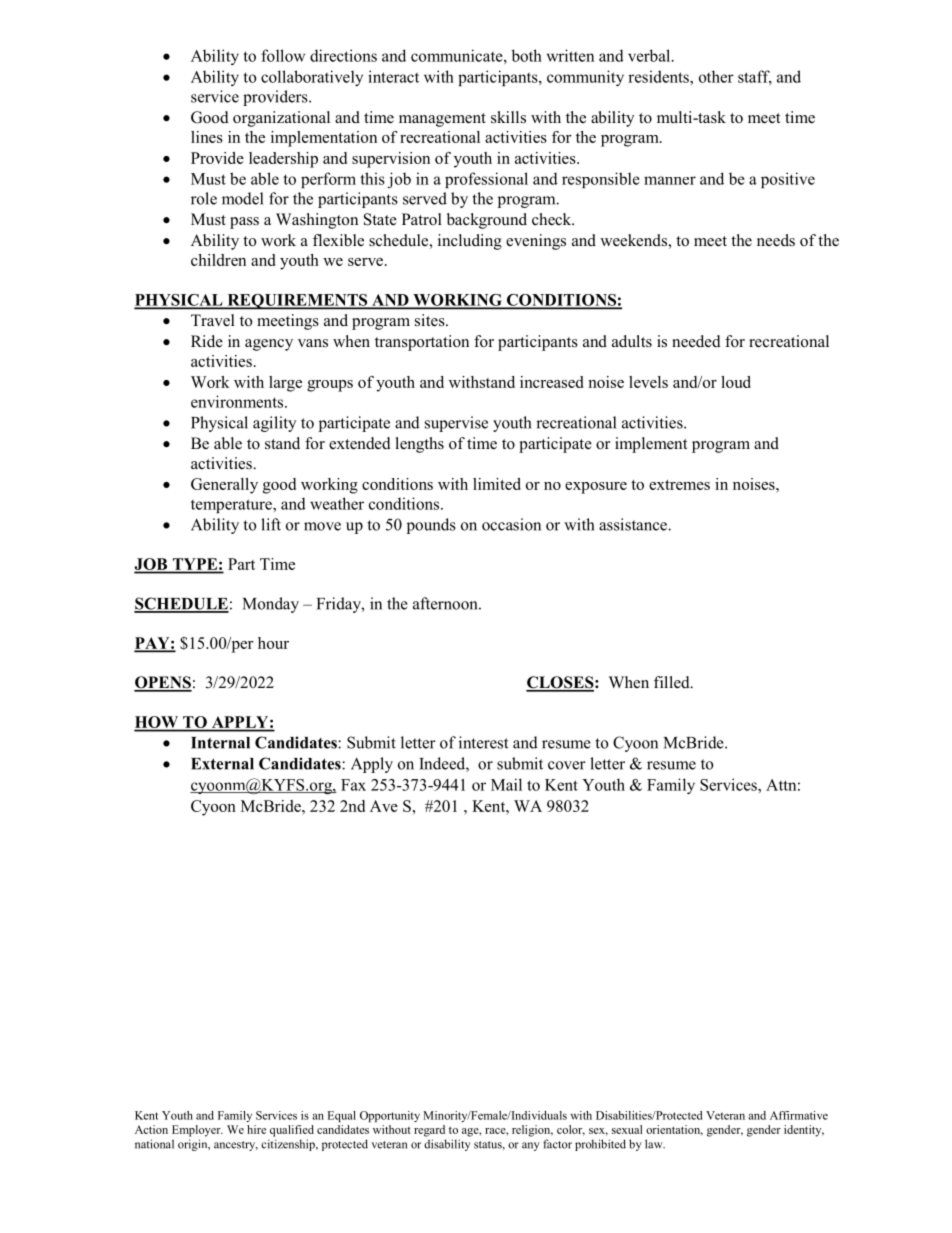  I want to click on supervise, so click(456, 424).
